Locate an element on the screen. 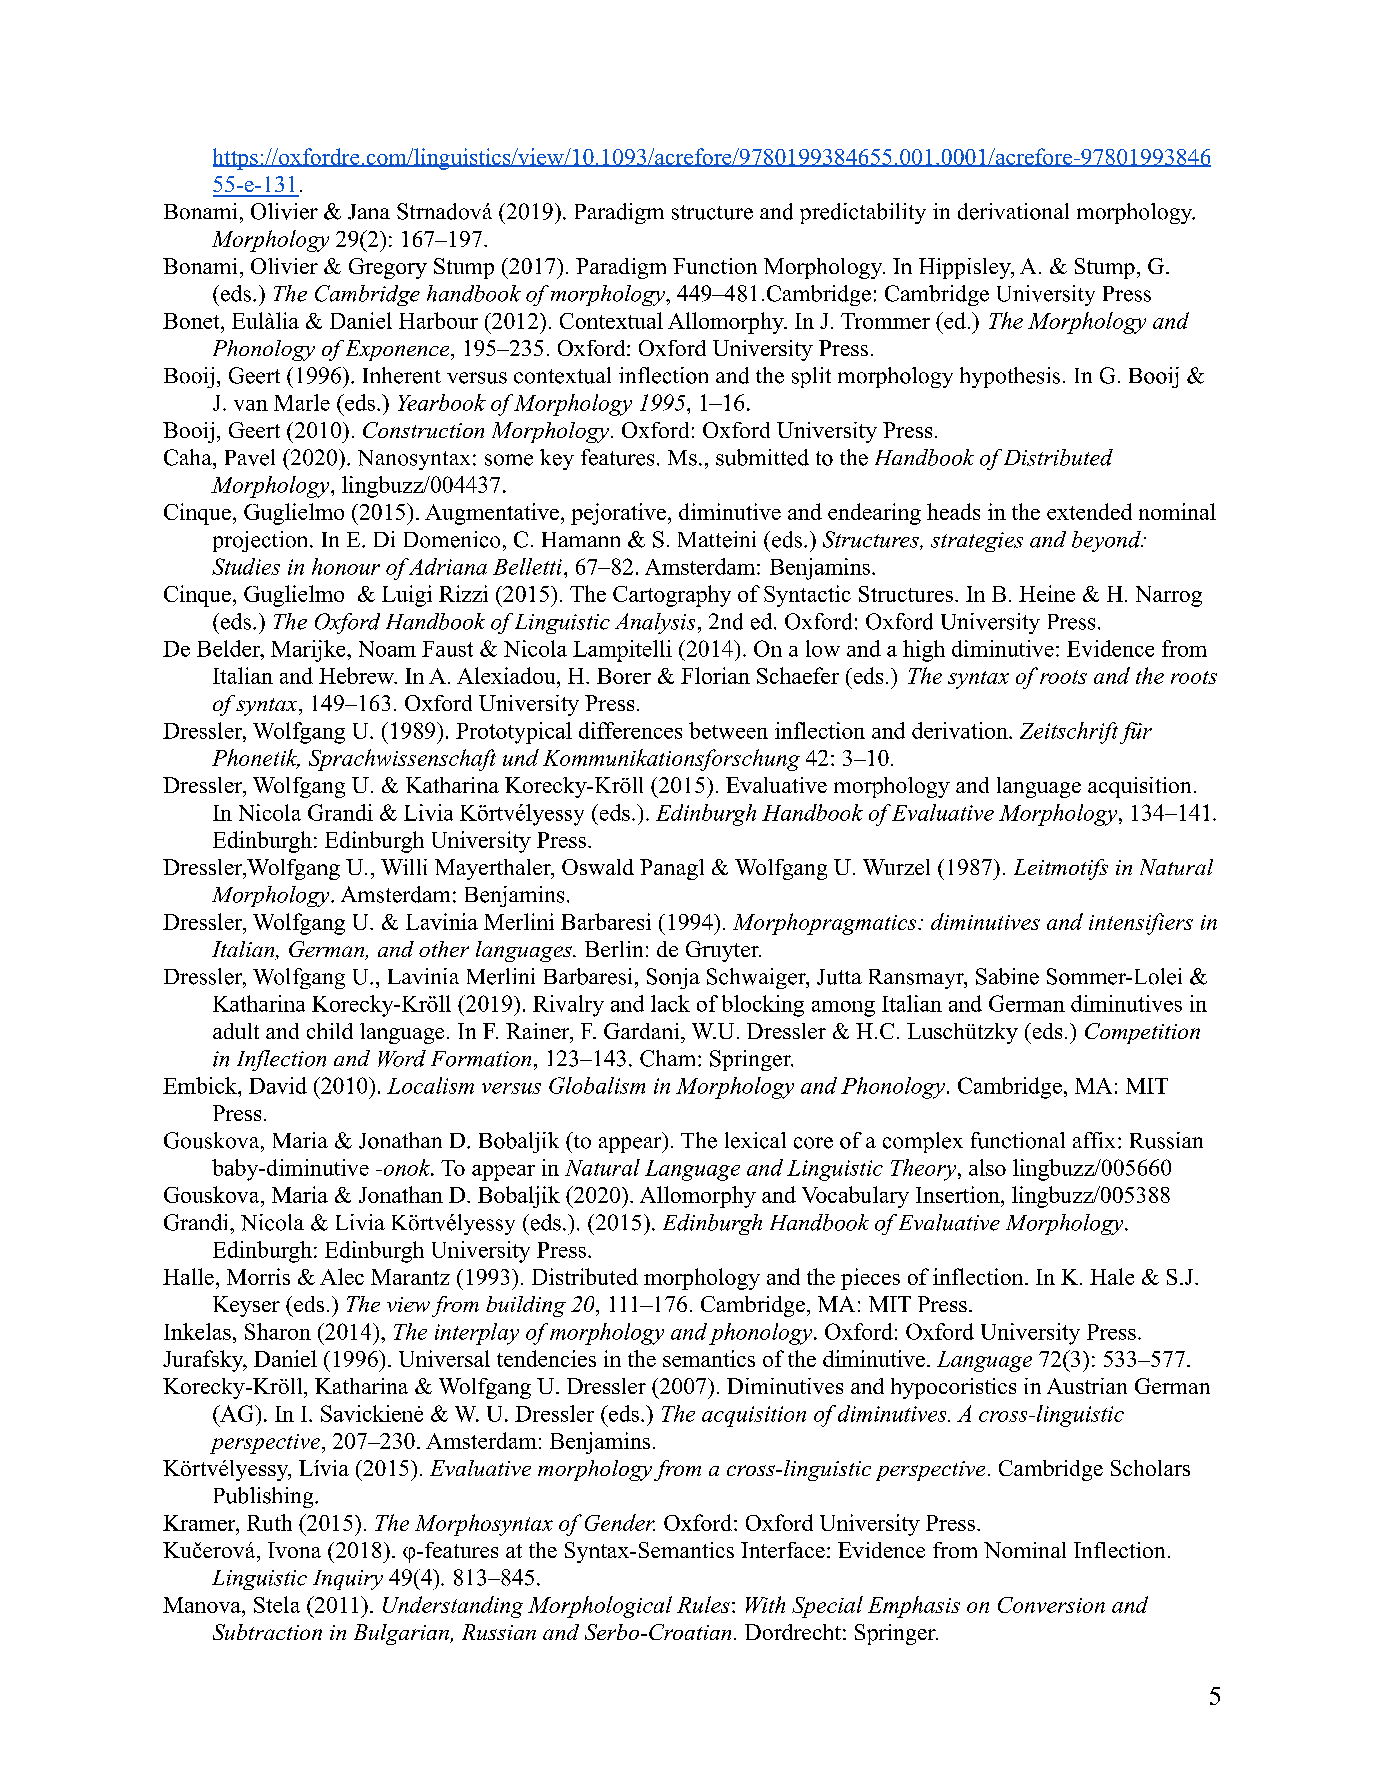  Cartography is located at coordinates (672, 596).
